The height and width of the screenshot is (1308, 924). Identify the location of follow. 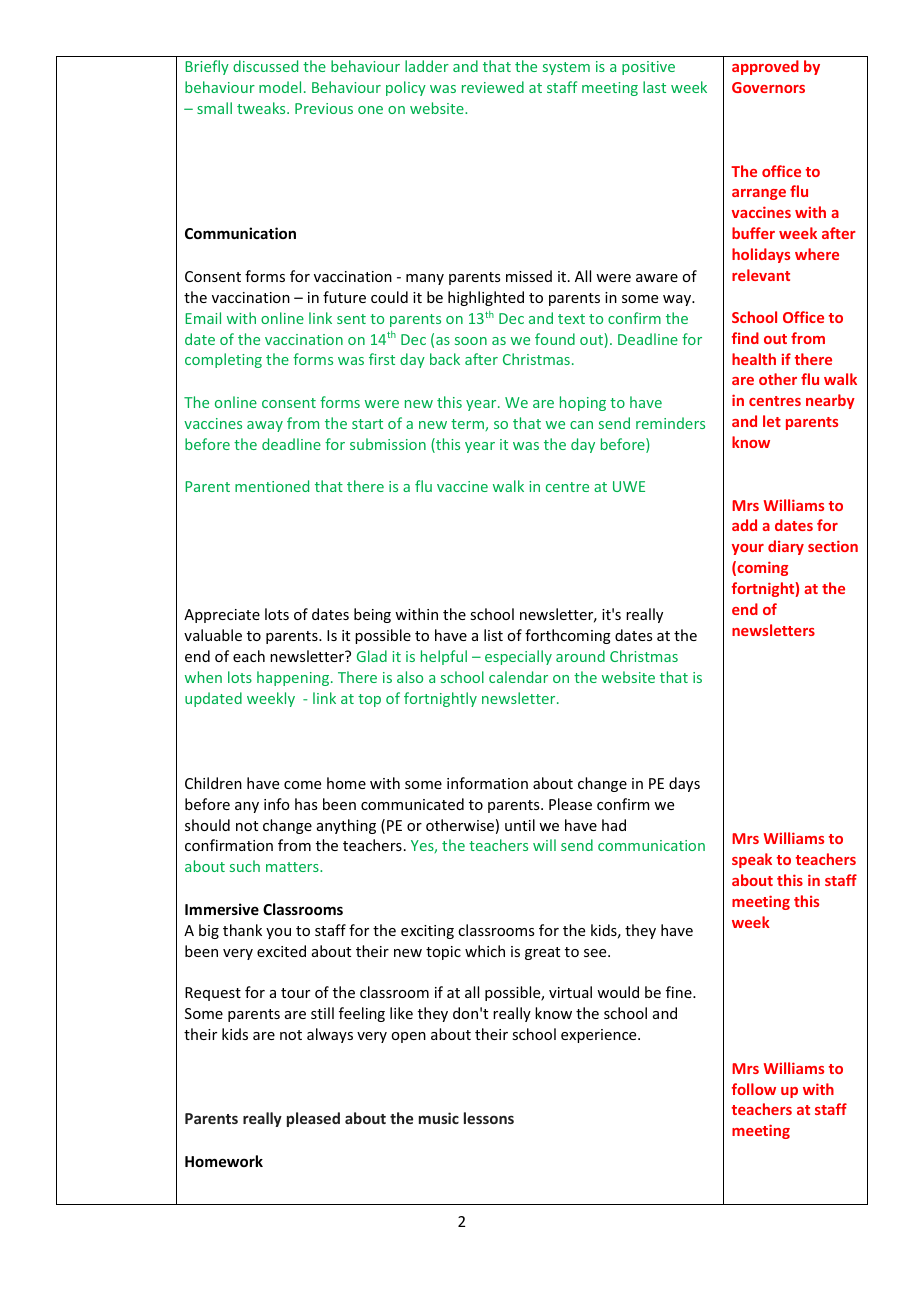
(754, 1089).
